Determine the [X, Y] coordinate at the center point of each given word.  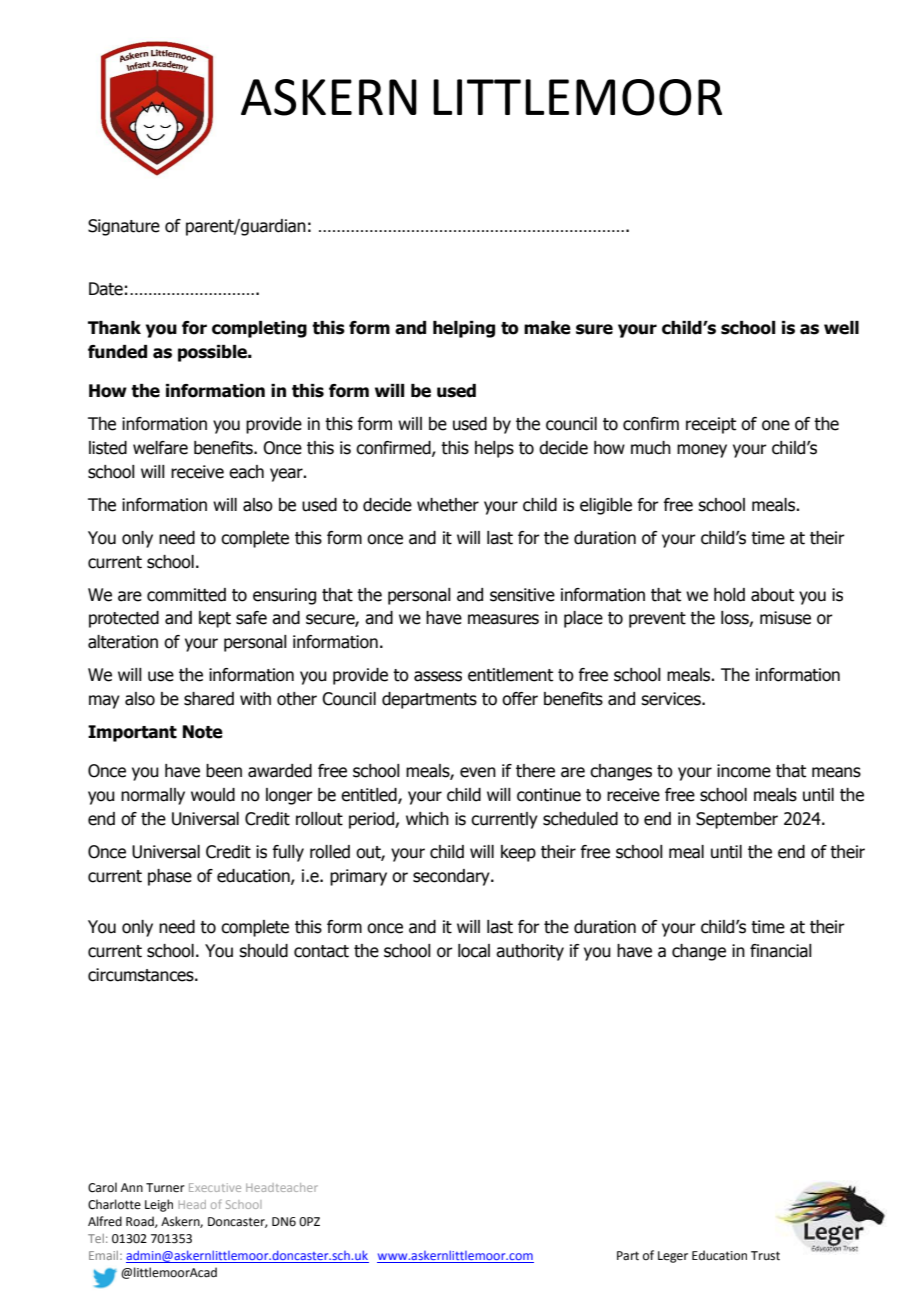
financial [781, 951]
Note [203, 732]
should [263, 951]
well [841, 328]
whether [448, 505]
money [702, 451]
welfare [160, 448]
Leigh [159, 1205]
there [535, 771]
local [474, 951]
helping [464, 329]
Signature [124, 227]
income [744, 771]
